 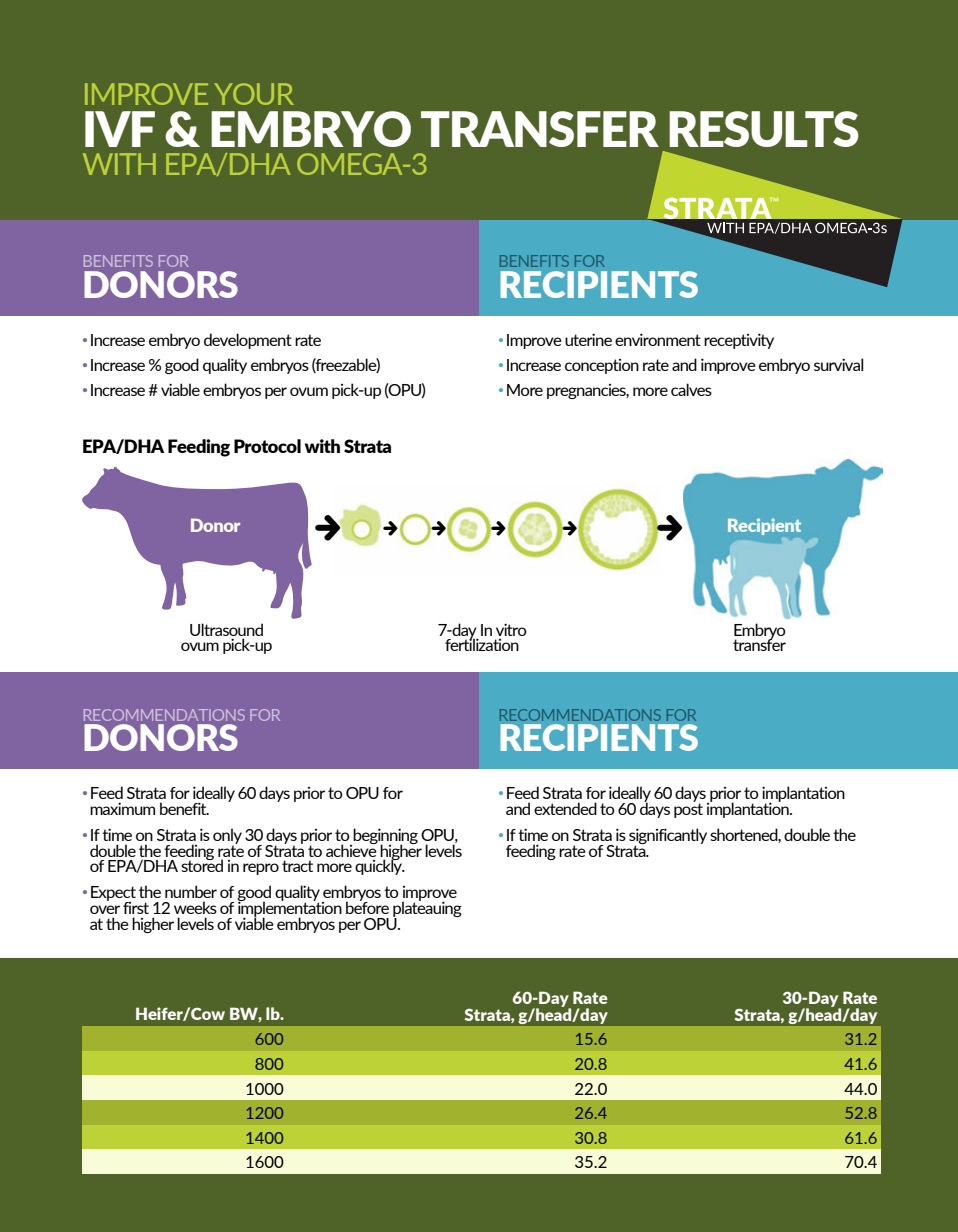 What do you see at coordinates (511, 629) in the screenshot?
I see `vitro` at bounding box center [511, 629].
